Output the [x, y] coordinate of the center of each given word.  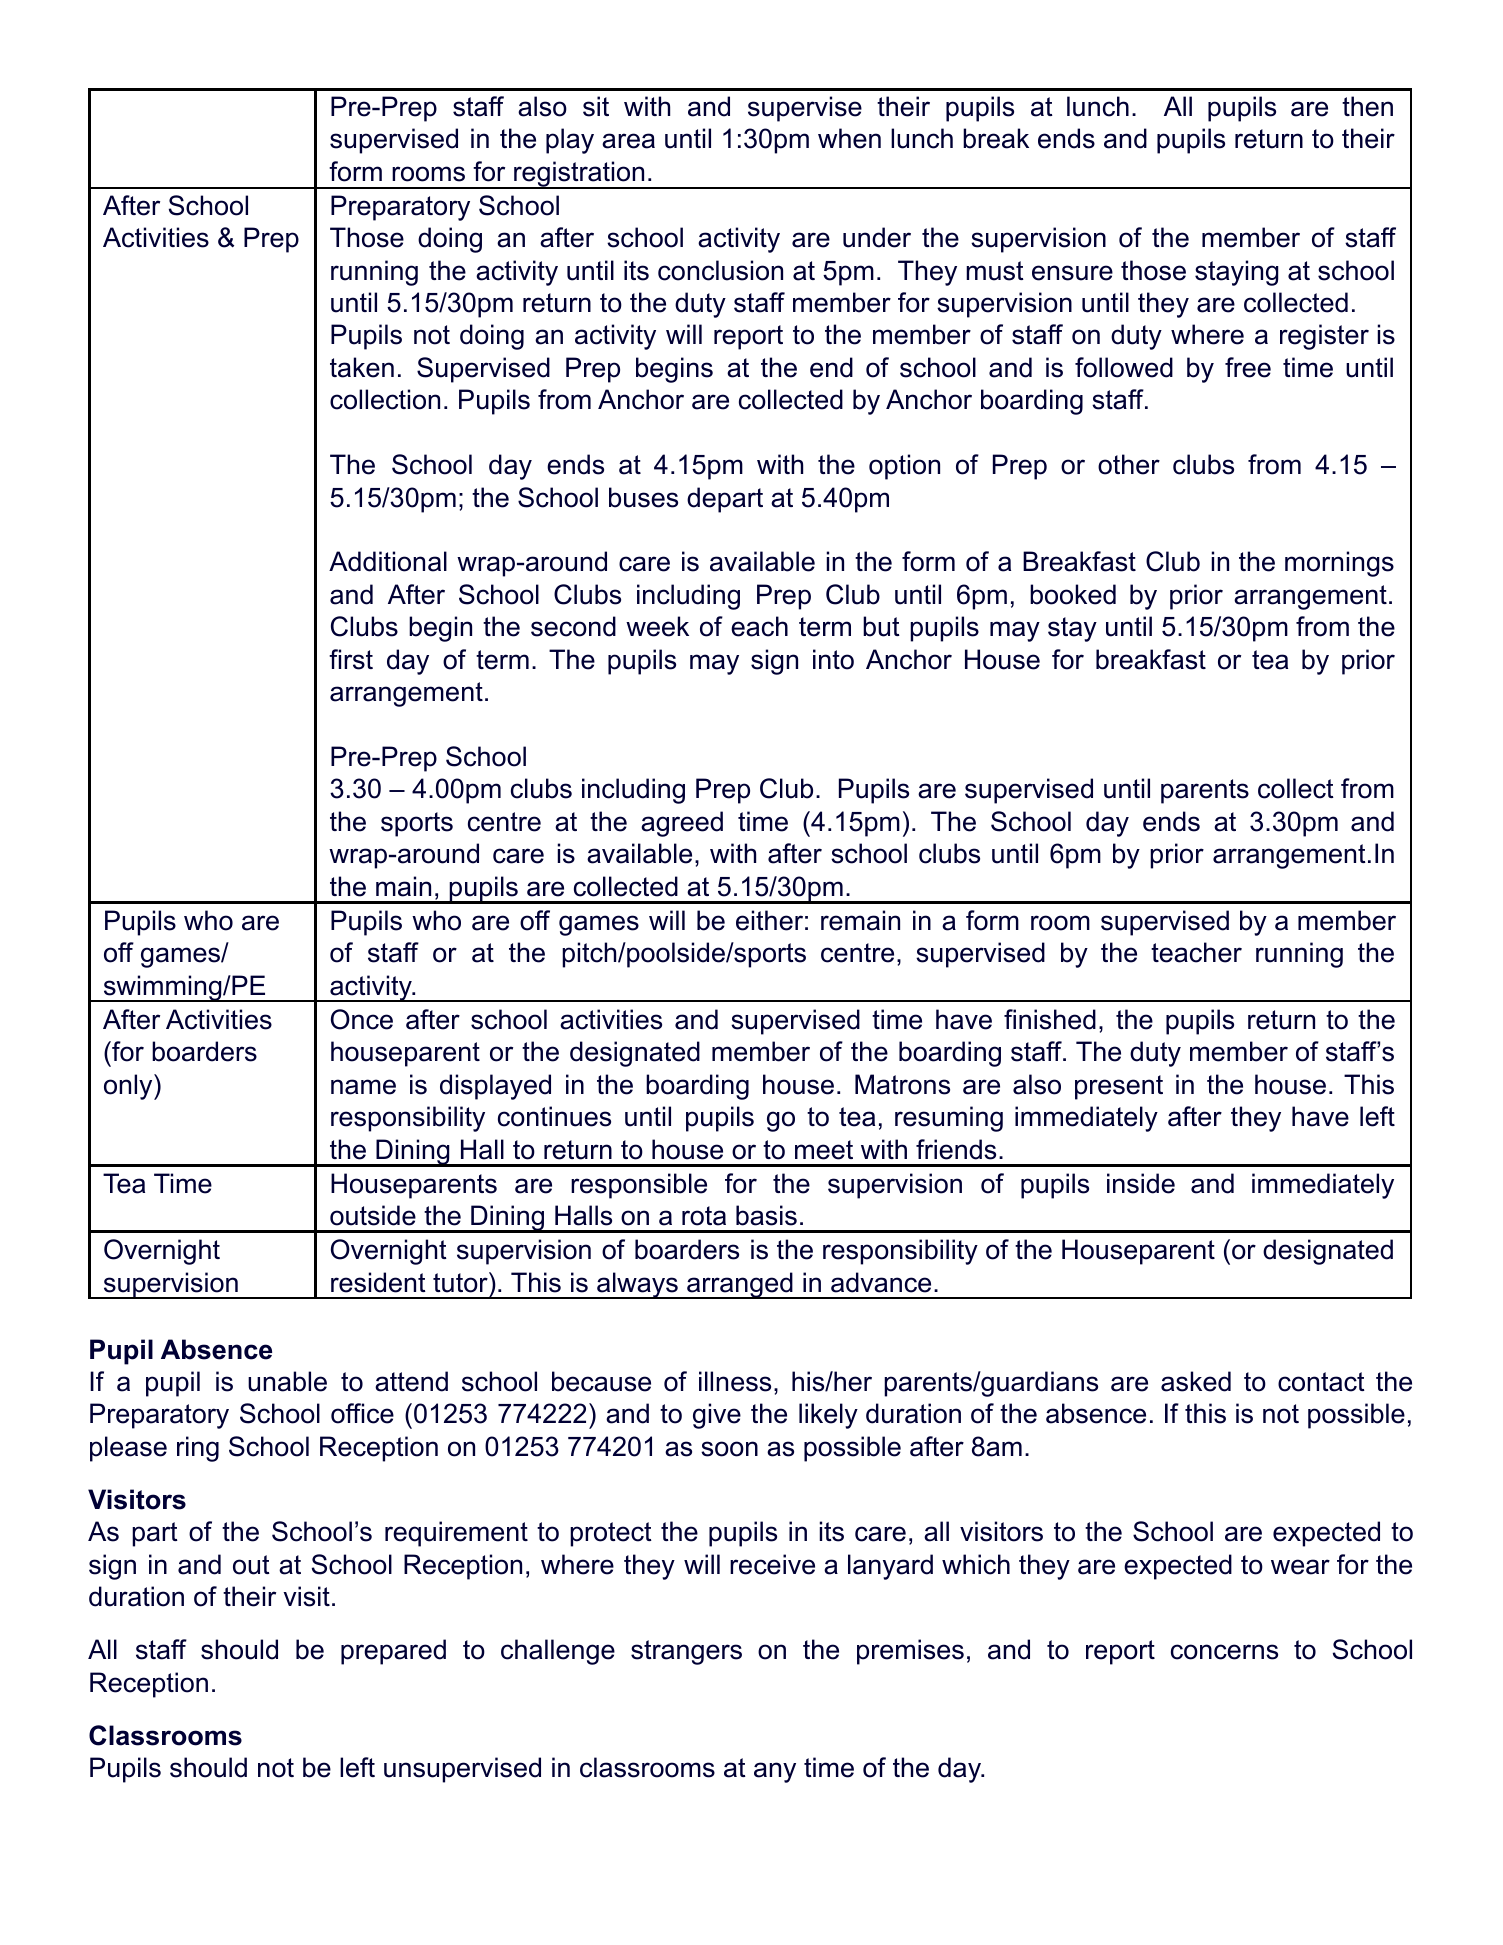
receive [772, 1564]
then [1367, 106]
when [849, 138]
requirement [456, 1534]
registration [579, 175]
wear [1300, 1567]
